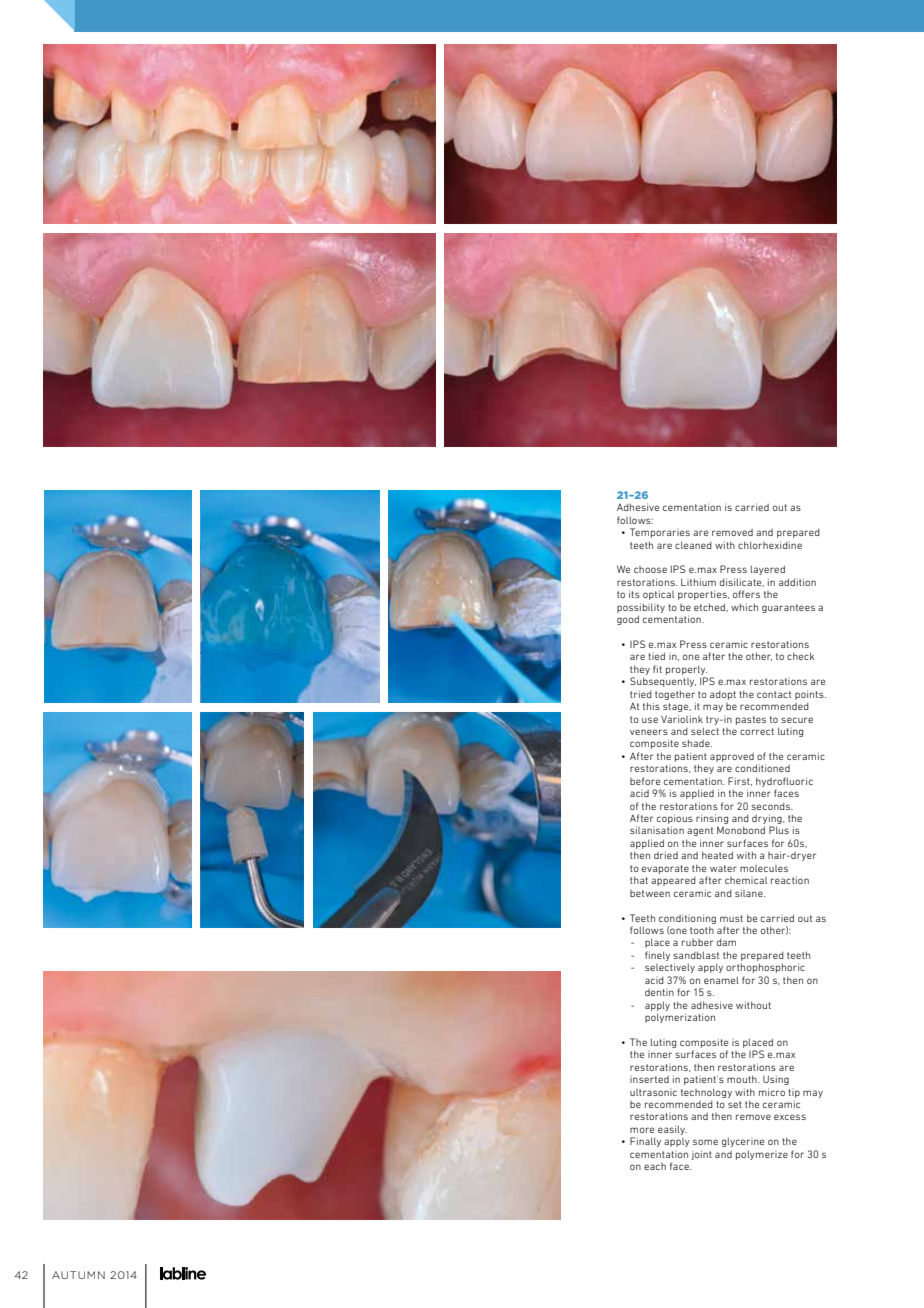  I want to click on Lithium, so click(698, 582).
